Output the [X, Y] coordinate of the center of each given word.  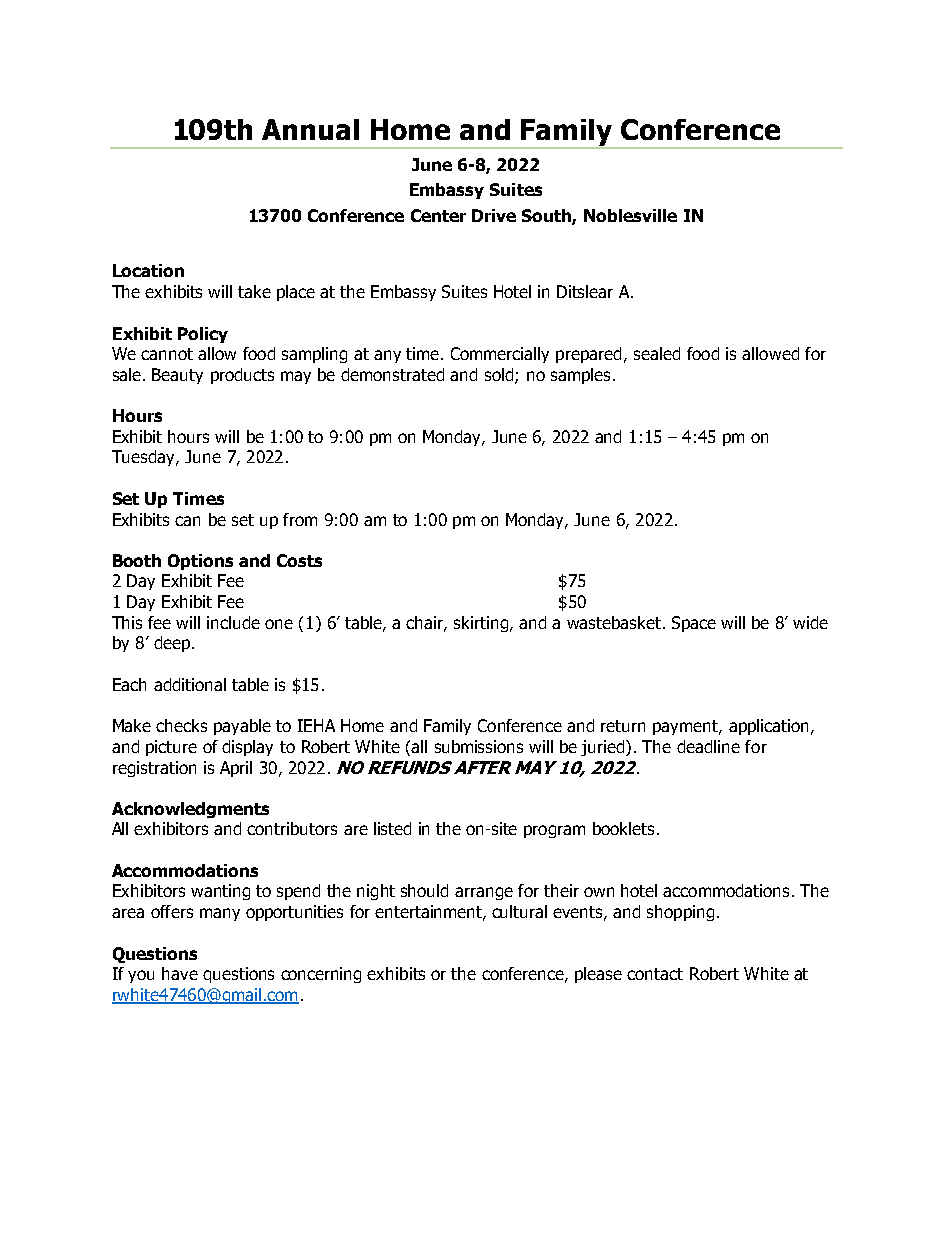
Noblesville [630, 215]
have [180, 973]
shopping [680, 913]
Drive [494, 215]
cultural [519, 911]
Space [694, 624]
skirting [481, 624]
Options [200, 562]
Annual [310, 129]
